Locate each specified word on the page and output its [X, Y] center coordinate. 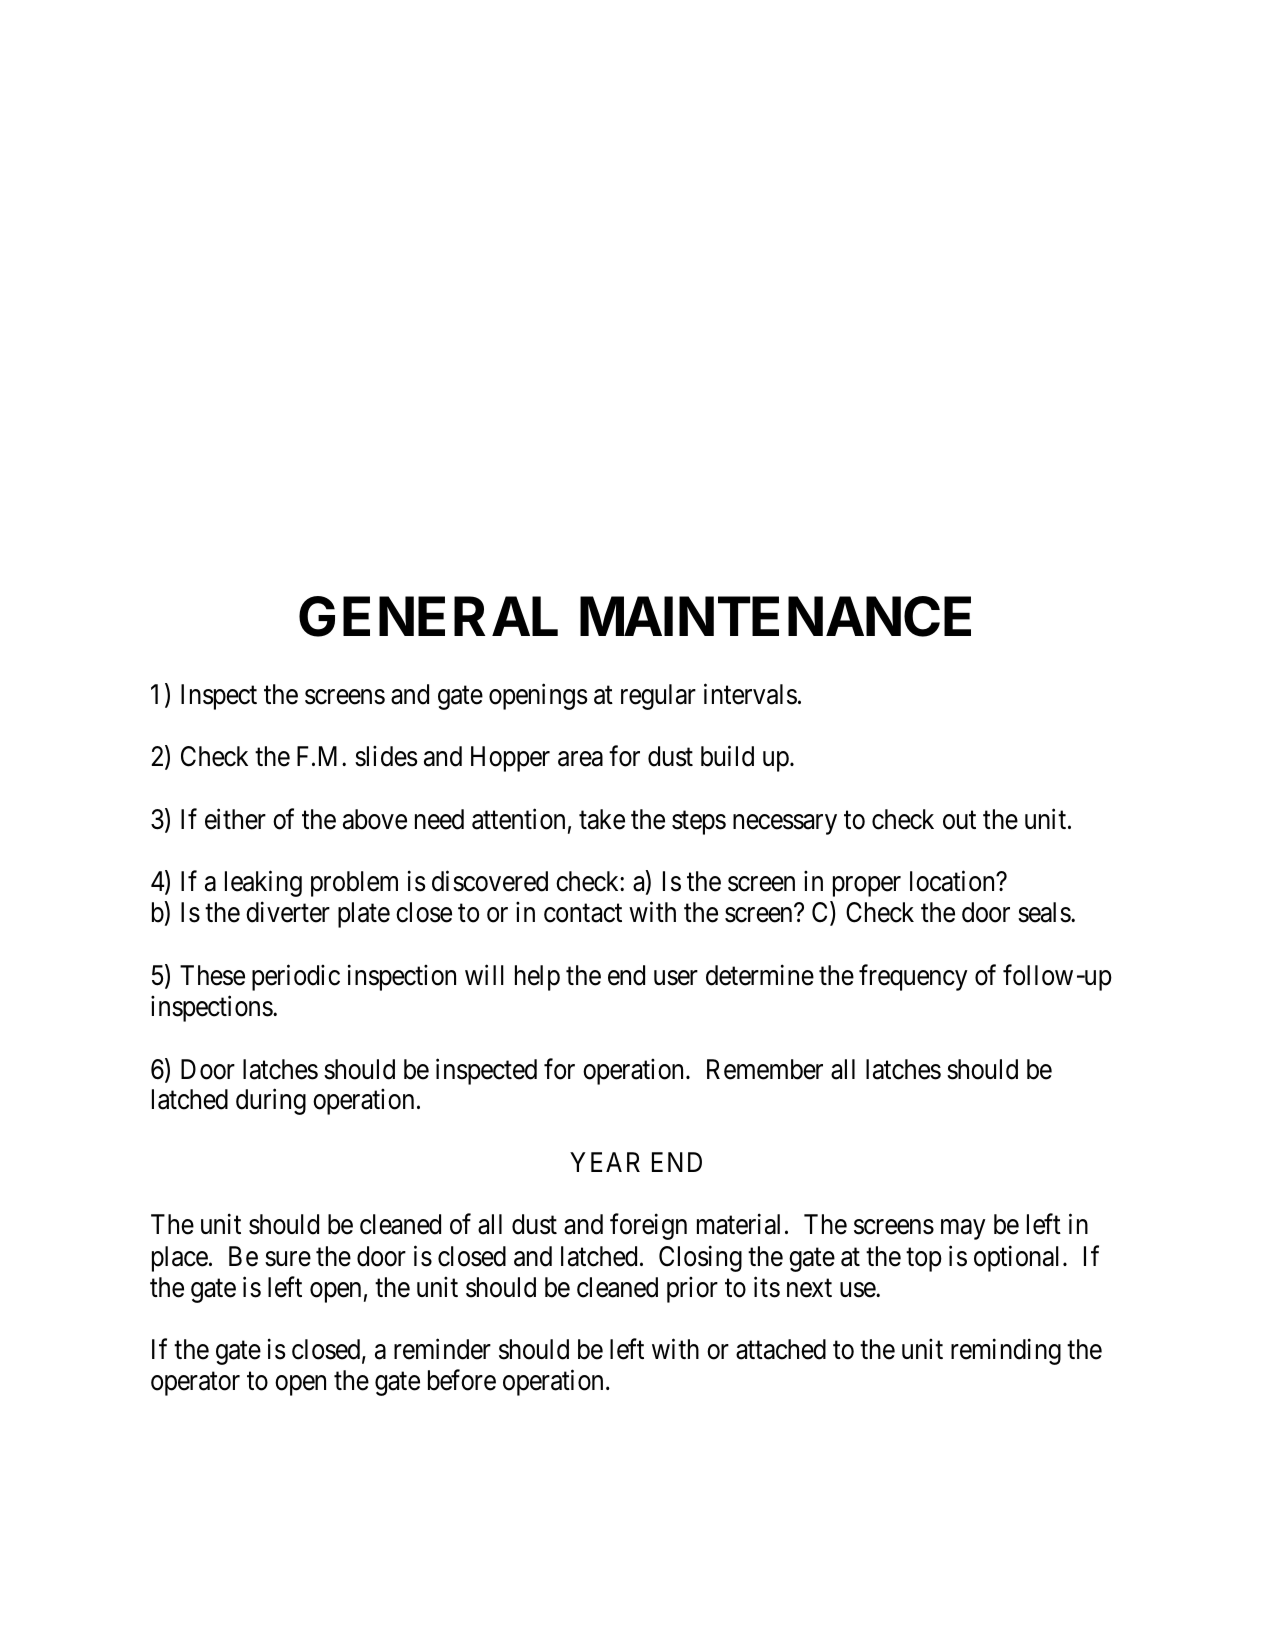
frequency [913, 977]
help [537, 978]
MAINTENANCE [775, 616]
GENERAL [428, 616]
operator [195, 1384]
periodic [296, 977]
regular [658, 697]
